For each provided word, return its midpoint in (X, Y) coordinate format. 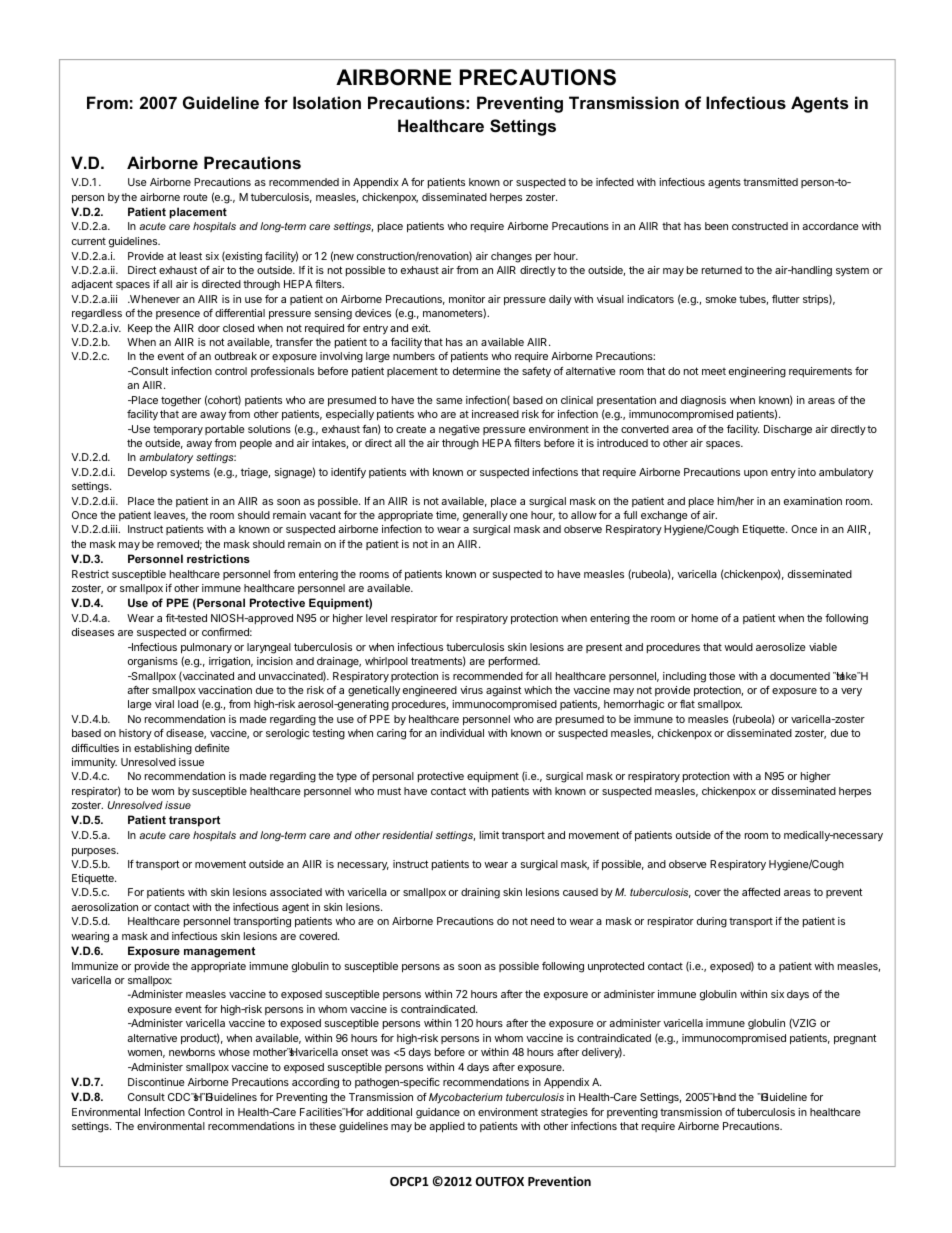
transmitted (770, 182)
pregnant (855, 1039)
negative (459, 430)
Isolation (327, 102)
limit (489, 835)
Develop (147, 473)
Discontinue (156, 1082)
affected (761, 892)
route (196, 197)
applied (447, 1127)
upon (756, 474)
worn (162, 792)
